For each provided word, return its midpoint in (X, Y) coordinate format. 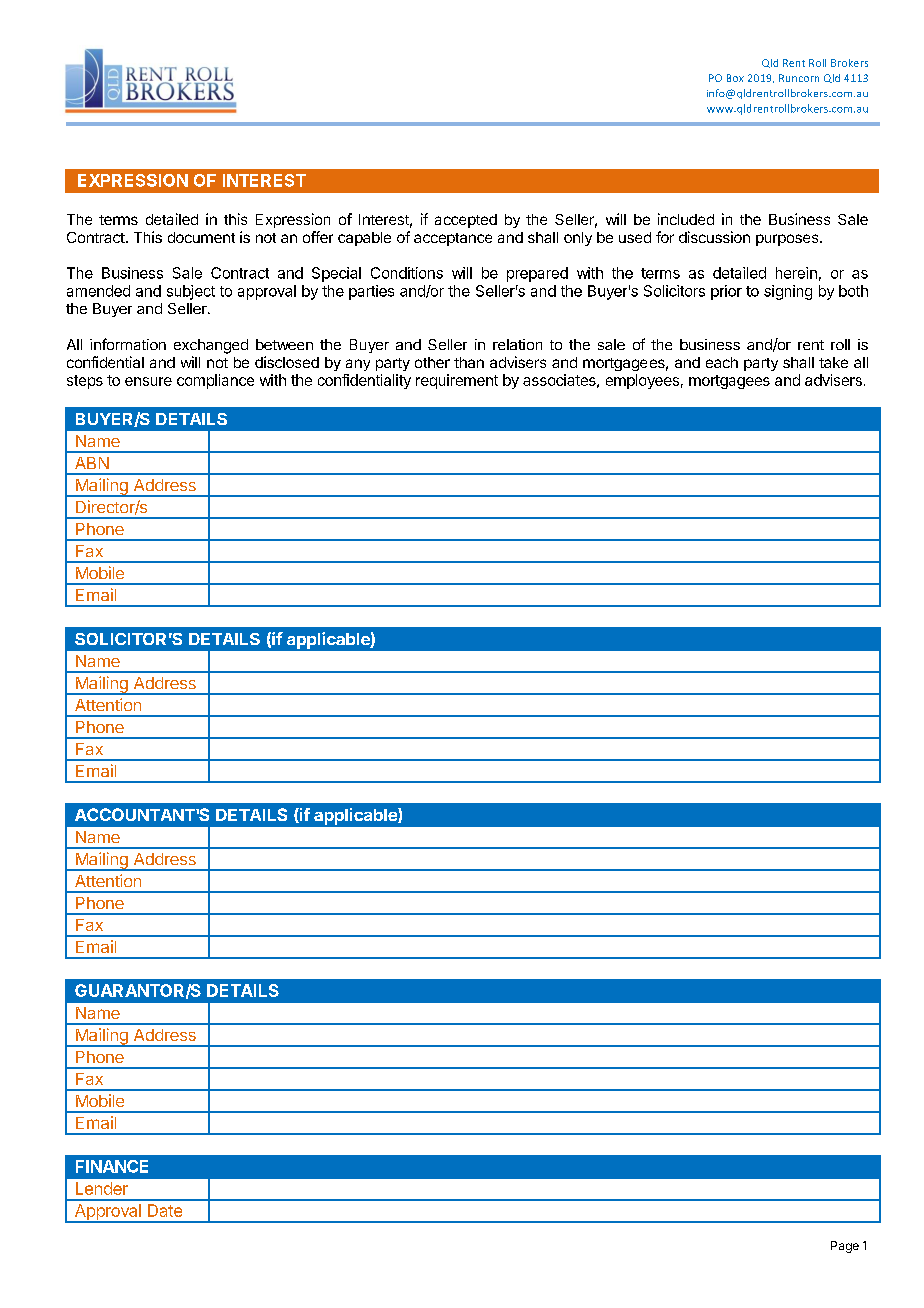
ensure (148, 381)
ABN (92, 463)
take (833, 362)
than (469, 362)
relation (517, 344)
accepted (466, 221)
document (201, 237)
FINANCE (112, 1166)
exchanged (211, 346)
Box (735, 78)
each (722, 362)
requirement (457, 381)
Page (845, 1247)
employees (642, 381)
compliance (215, 381)
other (432, 362)
